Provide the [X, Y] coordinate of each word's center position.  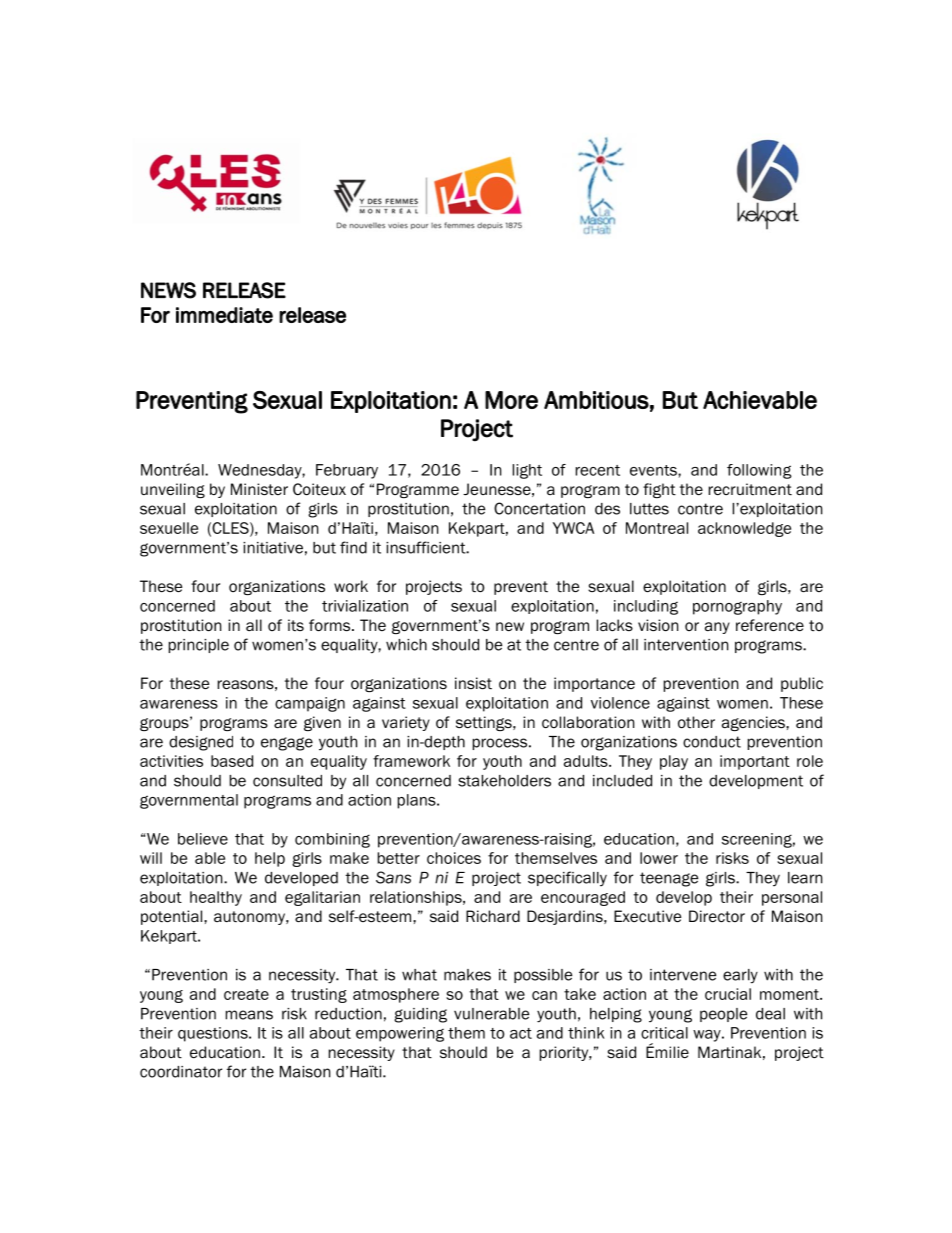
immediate [224, 315]
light [527, 471]
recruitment [750, 489]
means [249, 1015]
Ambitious [596, 400]
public [802, 684]
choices [454, 858]
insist [473, 683]
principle [199, 646]
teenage [669, 879]
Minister [259, 489]
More [511, 400]
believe [203, 839]
